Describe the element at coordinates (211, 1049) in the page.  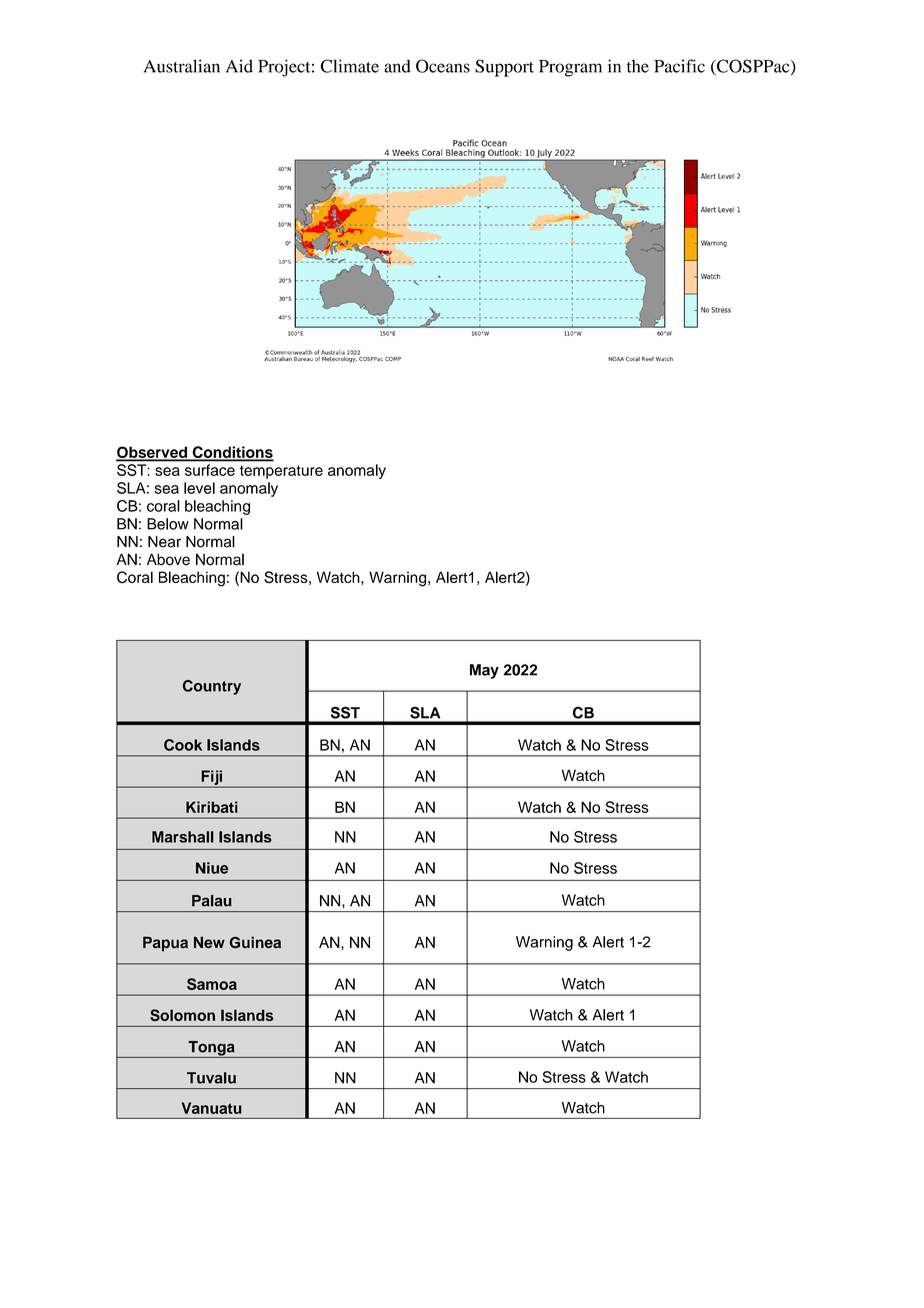
I see `Tonga` at that location.
